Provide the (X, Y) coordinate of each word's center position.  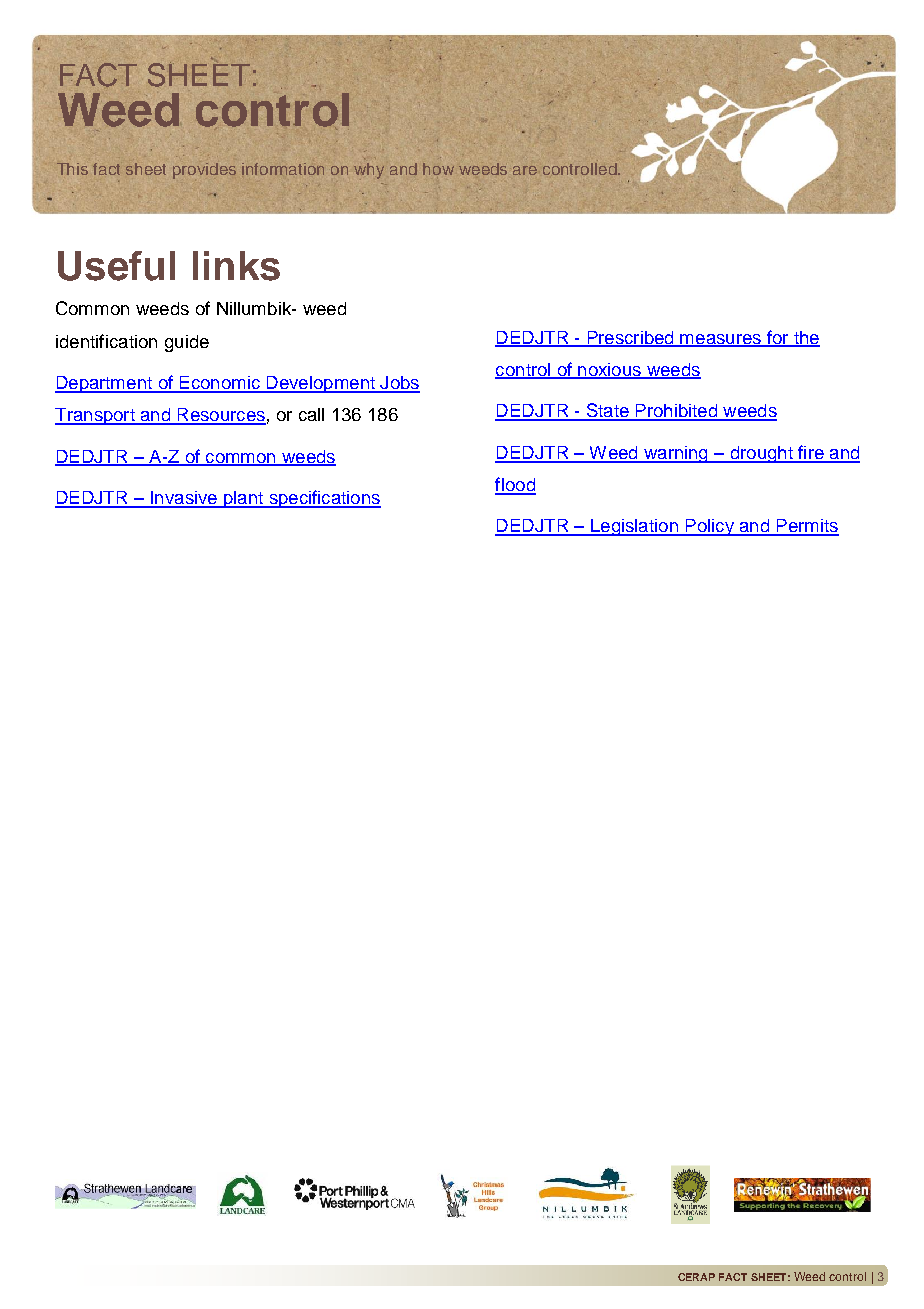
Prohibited (676, 412)
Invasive (184, 499)
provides (204, 171)
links (236, 266)
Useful (116, 266)
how (438, 169)
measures (720, 340)
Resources (220, 416)
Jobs (399, 384)
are (525, 170)
